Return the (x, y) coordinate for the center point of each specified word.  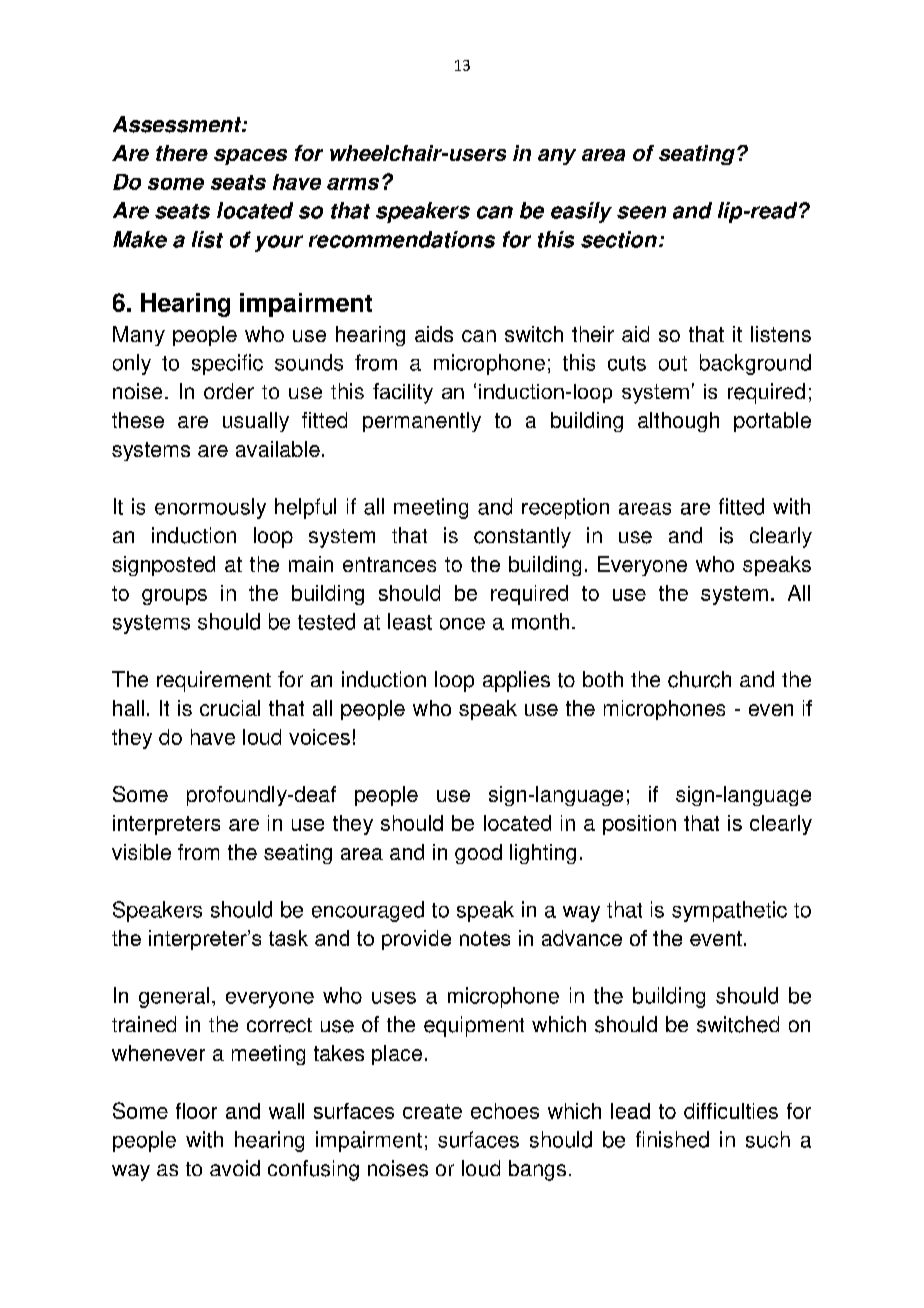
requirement (214, 681)
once (462, 624)
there (182, 153)
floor (196, 1111)
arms (353, 184)
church (699, 679)
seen (641, 212)
